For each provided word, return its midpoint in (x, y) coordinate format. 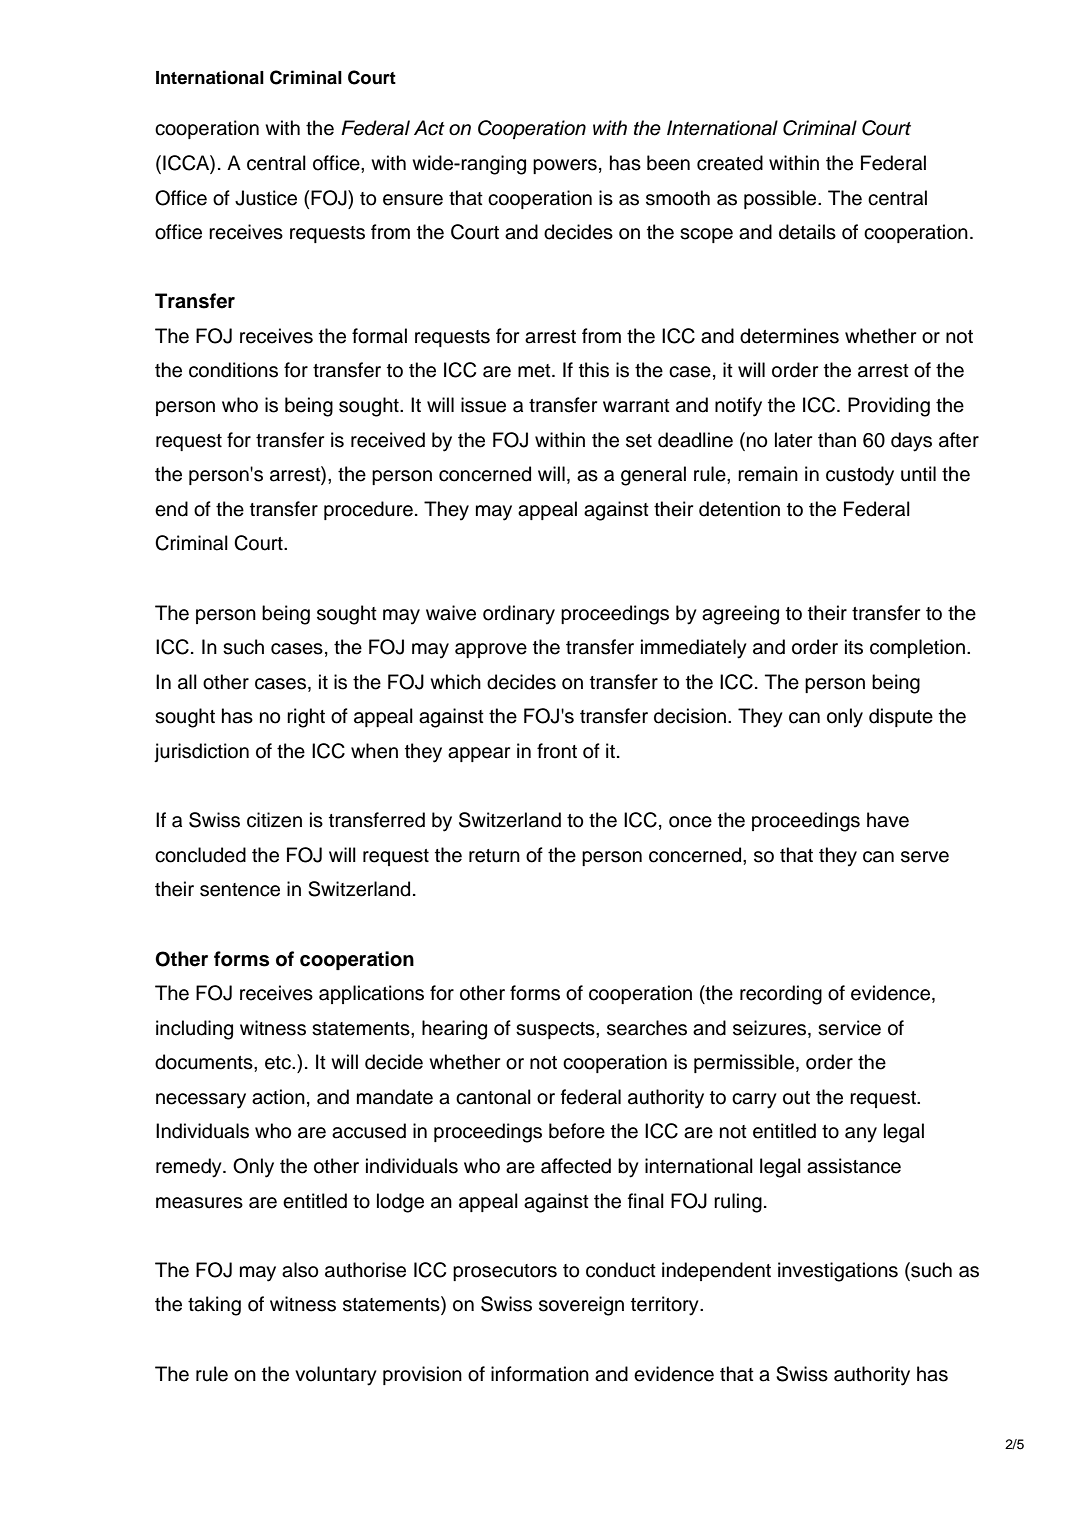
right (306, 718)
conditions (233, 370)
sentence (240, 890)
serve (925, 857)
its (854, 647)
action (278, 1097)
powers (565, 166)
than (837, 440)
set (639, 441)
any (861, 1135)
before (577, 1131)
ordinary (519, 615)
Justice (266, 198)
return (494, 856)
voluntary (336, 1376)
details (807, 232)
